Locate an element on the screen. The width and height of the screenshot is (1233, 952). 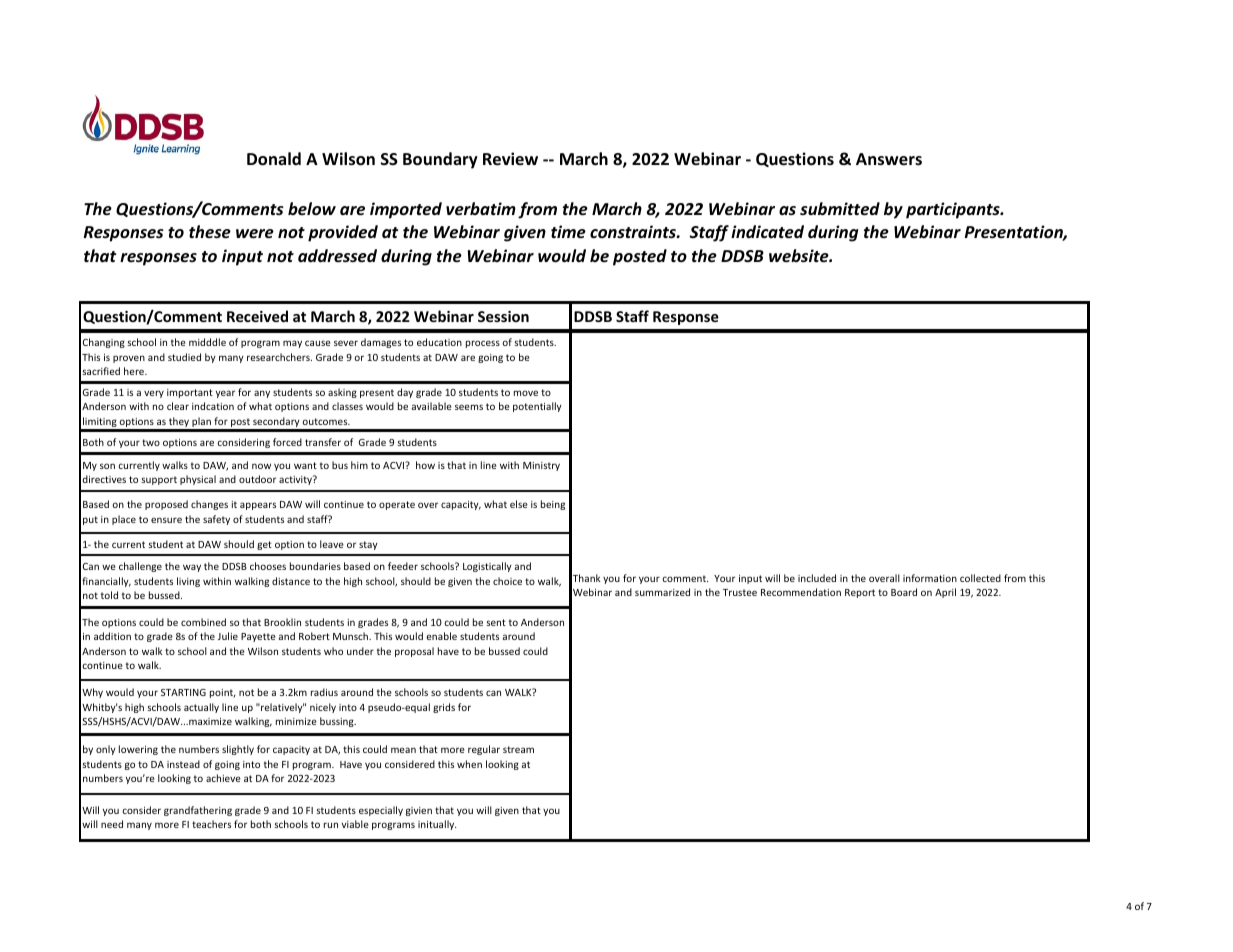
teachers is located at coordinates (211, 824).
